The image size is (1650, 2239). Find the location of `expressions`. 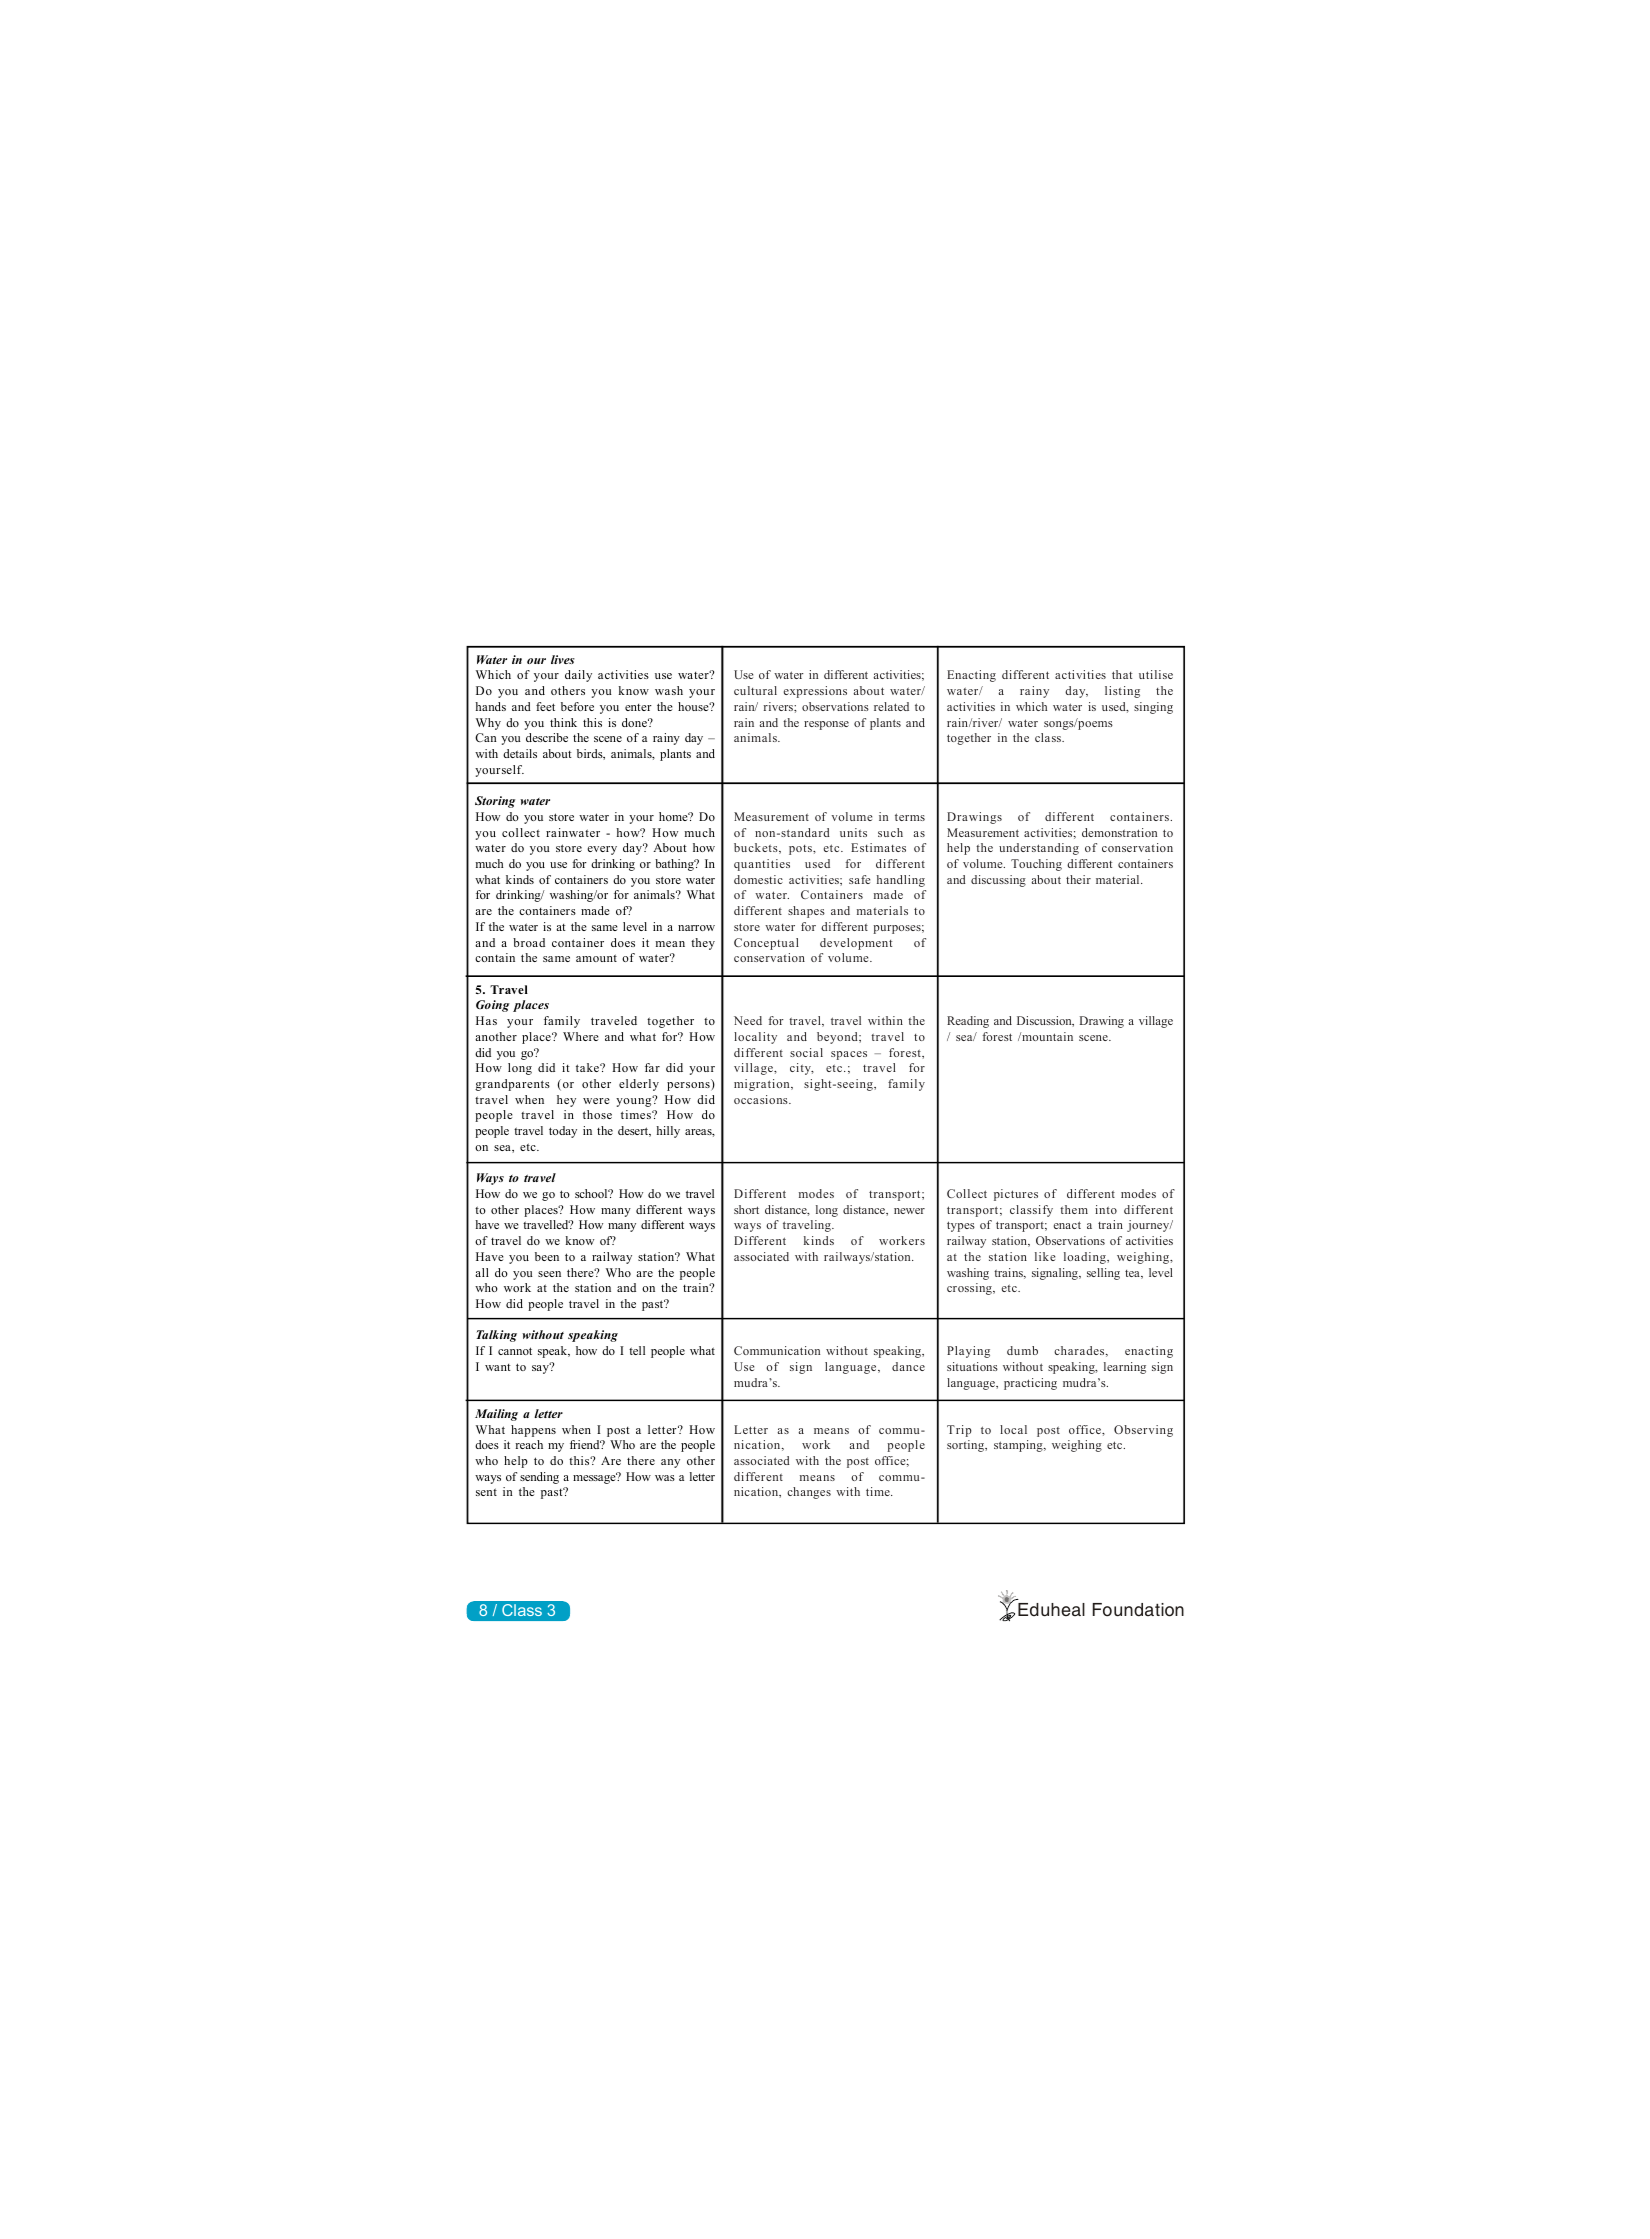

expressions is located at coordinates (815, 692).
